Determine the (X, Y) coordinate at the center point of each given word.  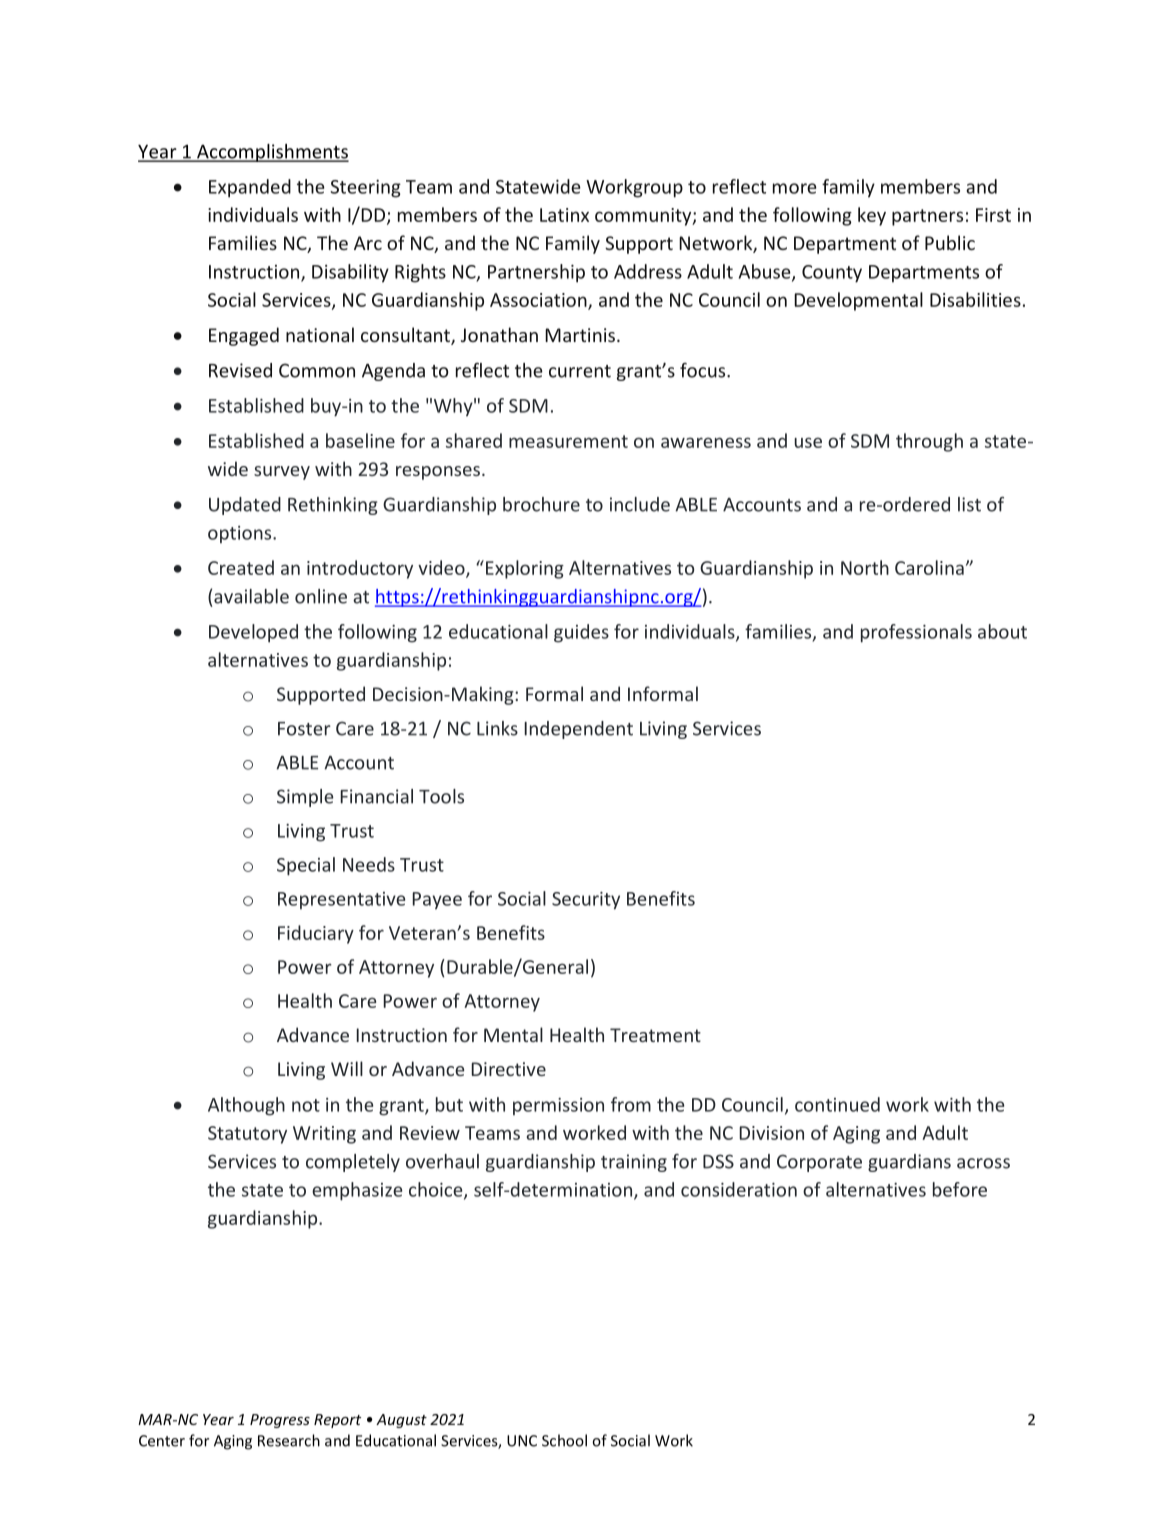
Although (246, 1106)
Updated (245, 506)
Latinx (564, 215)
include (640, 504)
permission (558, 1106)
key (872, 216)
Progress (280, 1421)
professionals (916, 633)
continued (837, 1104)
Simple (305, 798)
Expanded (250, 188)
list (969, 504)
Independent (579, 730)
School (564, 1440)
